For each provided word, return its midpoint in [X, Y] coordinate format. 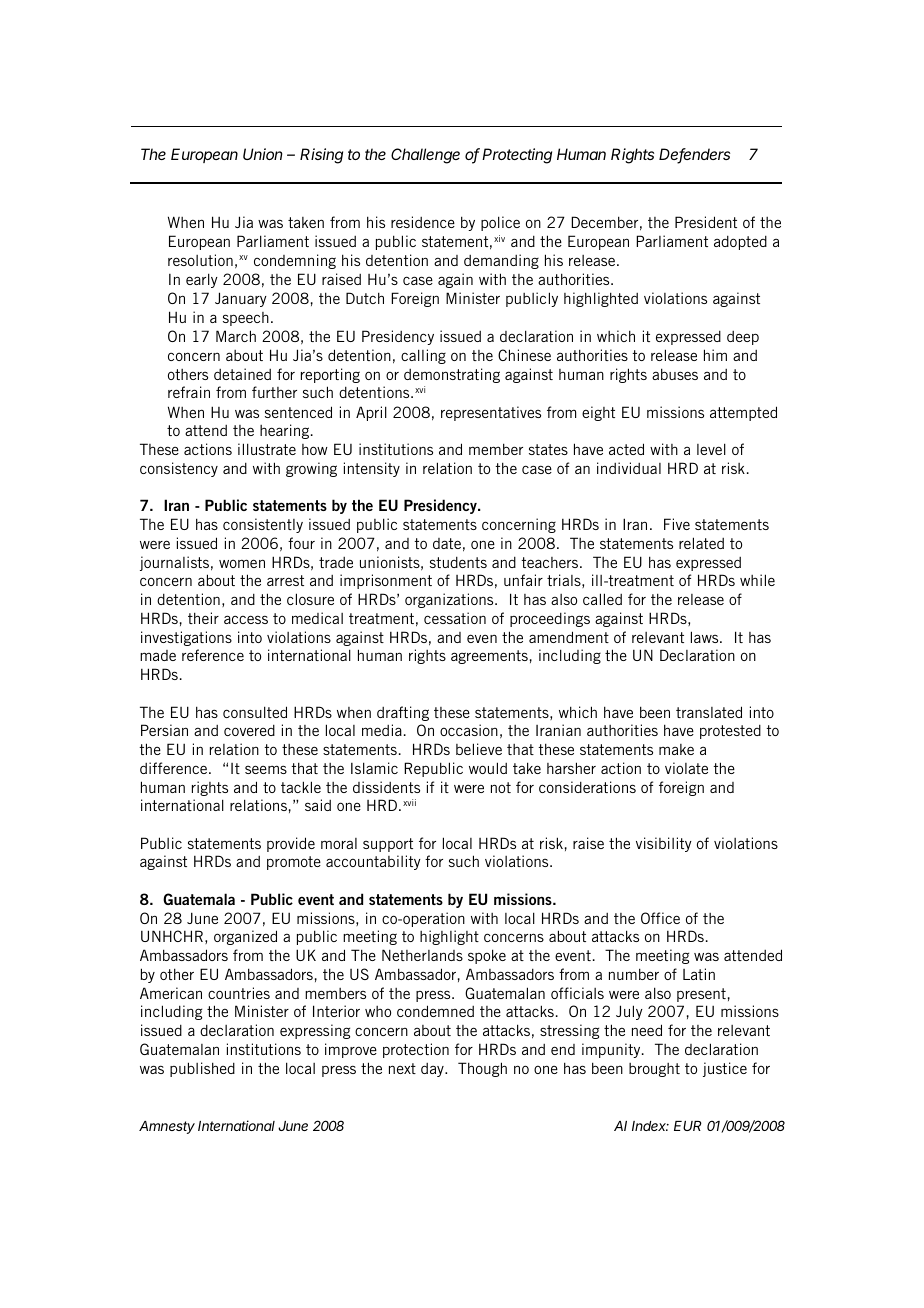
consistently [263, 525]
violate [686, 768]
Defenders [694, 155]
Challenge [425, 156]
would [488, 768]
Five [677, 524]
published [202, 1069]
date [447, 543]
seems [266, 769]
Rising [321, 156]
